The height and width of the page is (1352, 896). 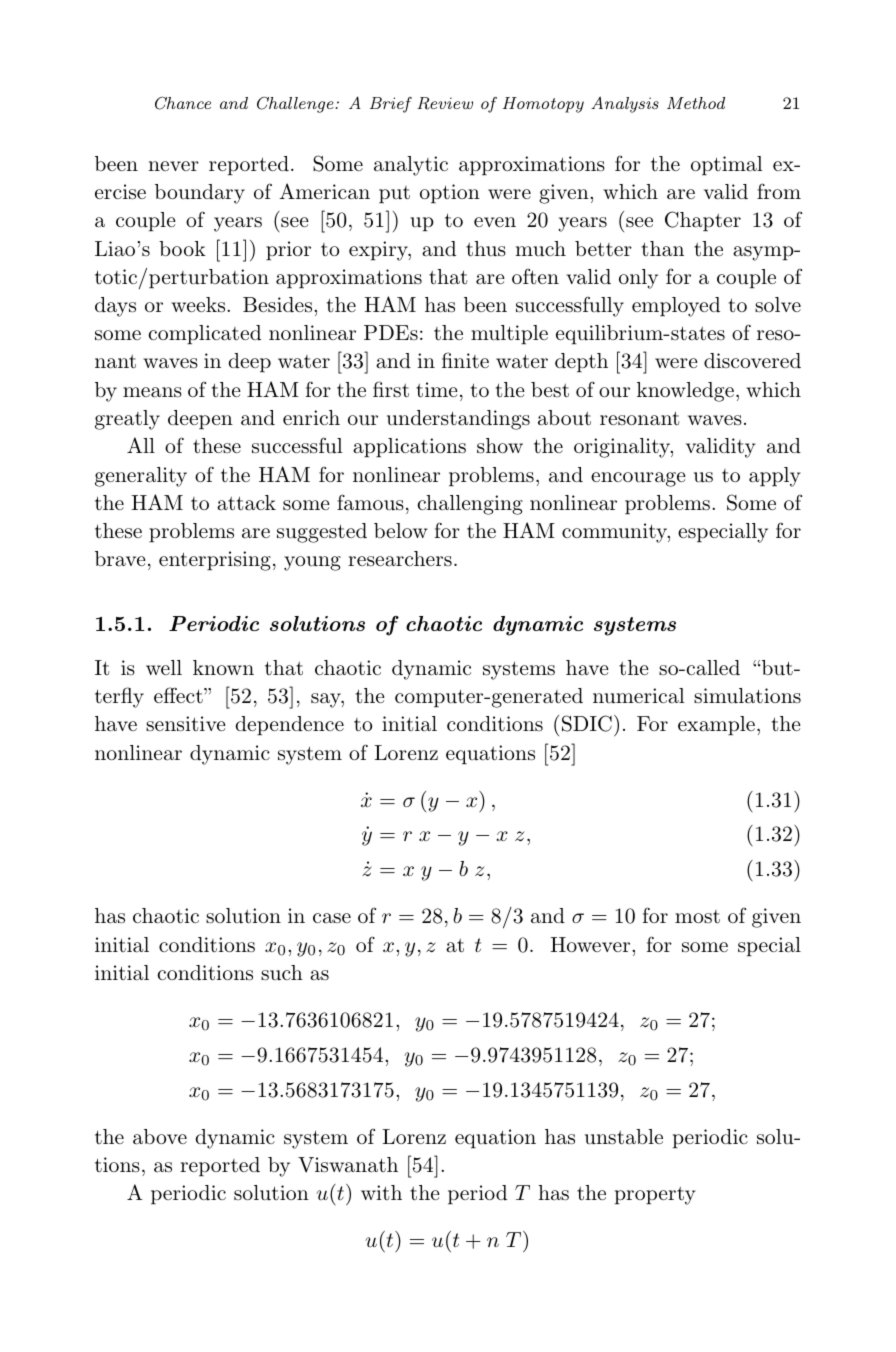 What do you see at coordinates (186, 724) in the page?
I see `sensitive` at bounding box center [186, 724].
